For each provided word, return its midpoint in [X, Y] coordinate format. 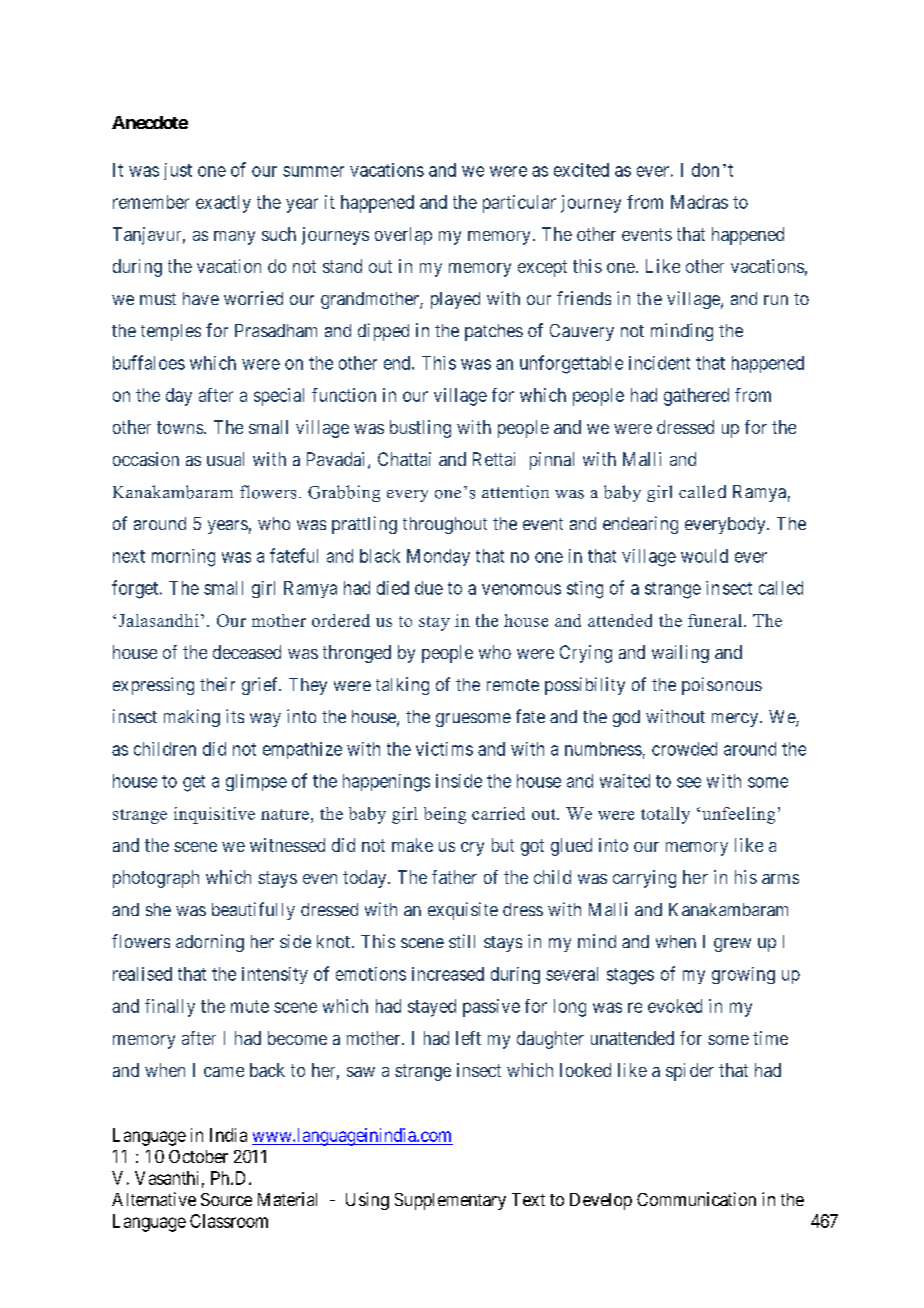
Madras [699, 202]
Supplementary [450, 1201]
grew [732, 945]
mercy [735, 720]
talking [402, 686]
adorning [210, 943]
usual [225, 459]
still [462, 941]
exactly [223, 204]
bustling [420, 429]
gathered [696, 397]
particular [519, 204]
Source [226, 1199]
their [217, 684]
